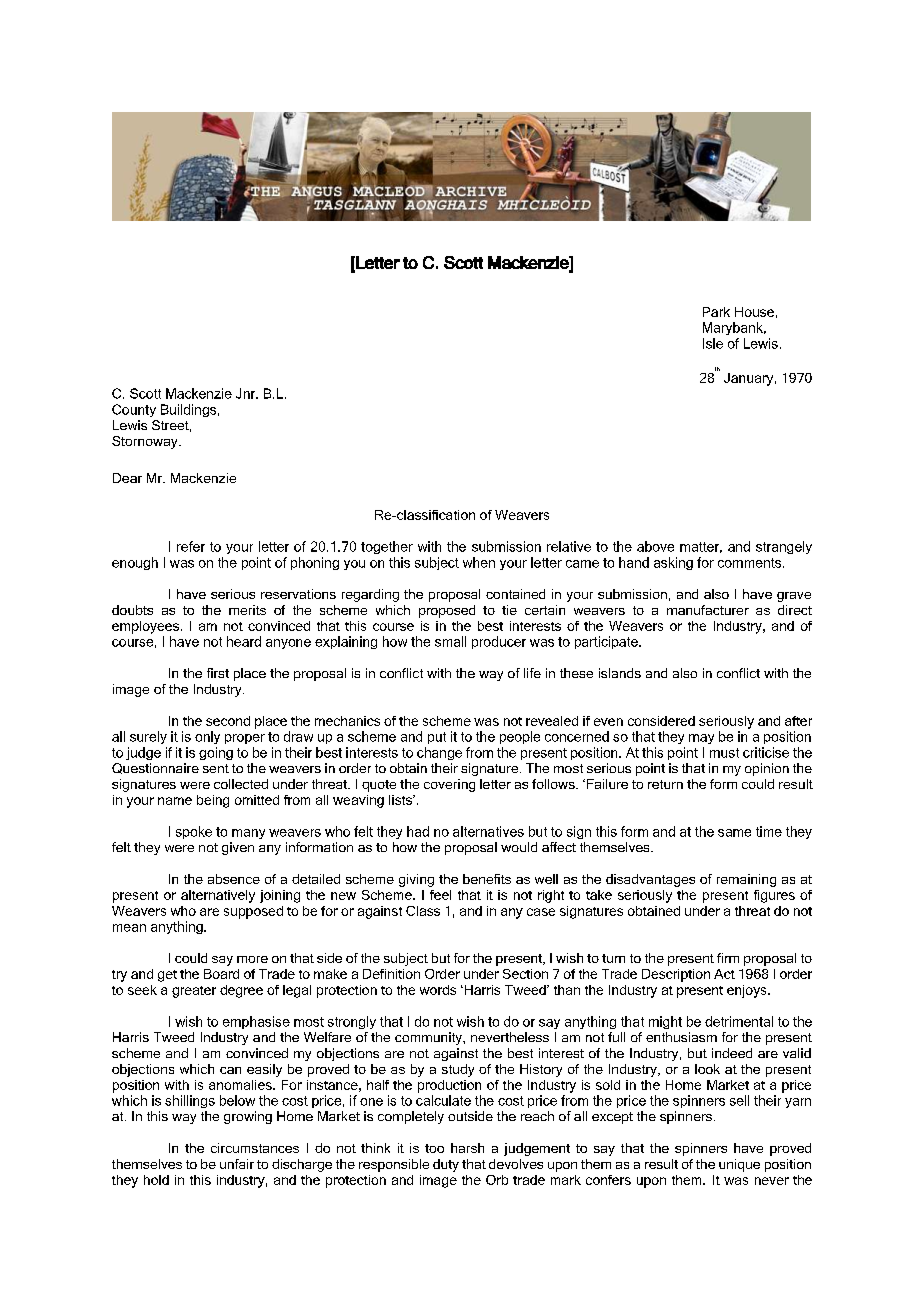 Image resolution: width=924 pixels, height=1308 pixels. What do you see at coordinates (748, 991) in the document?
I see `enjoys` at bounding box center [748, 991].
